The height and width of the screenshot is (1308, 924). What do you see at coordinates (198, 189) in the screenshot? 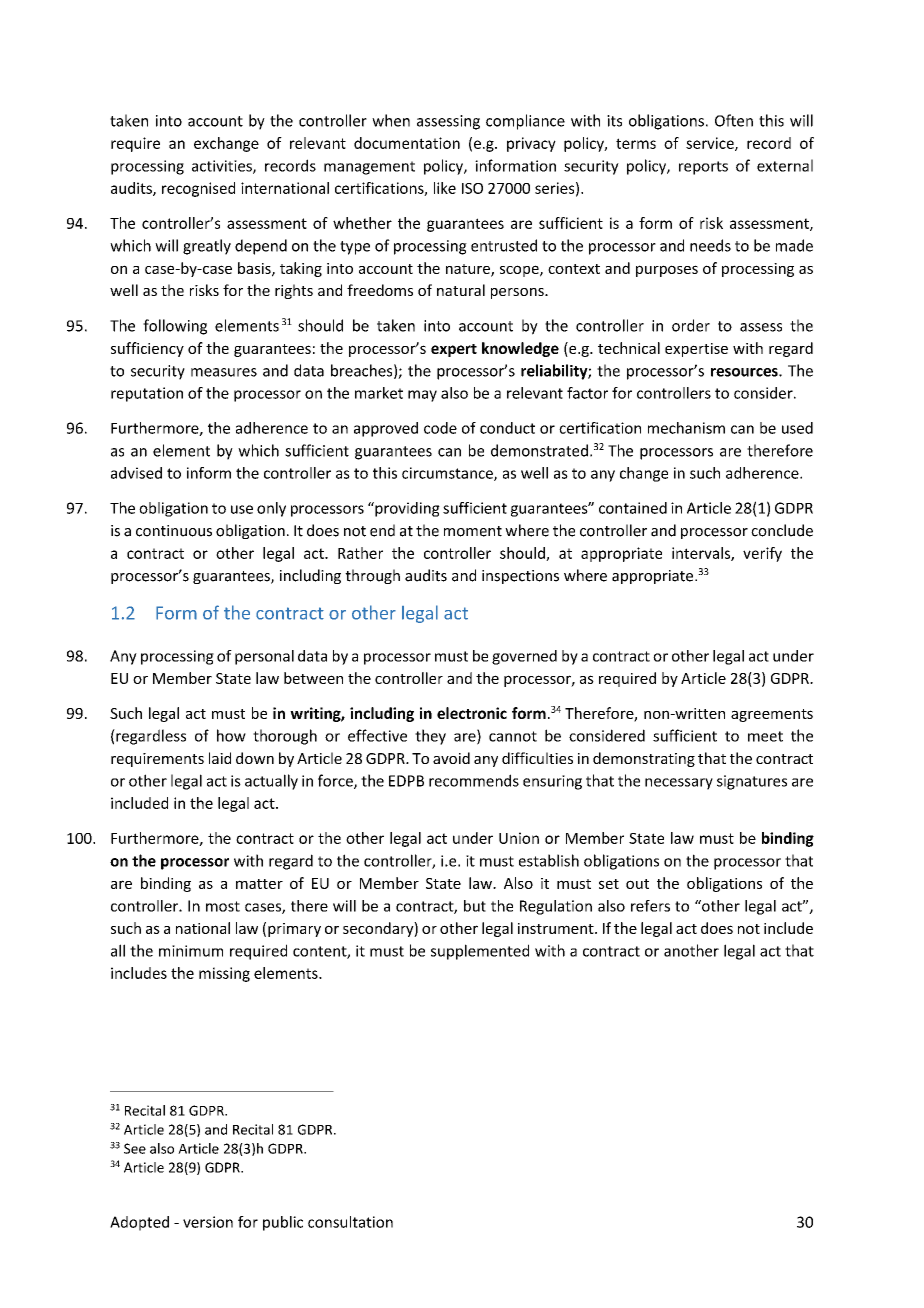
I see `recognised` at bounding box center [198, 189].
